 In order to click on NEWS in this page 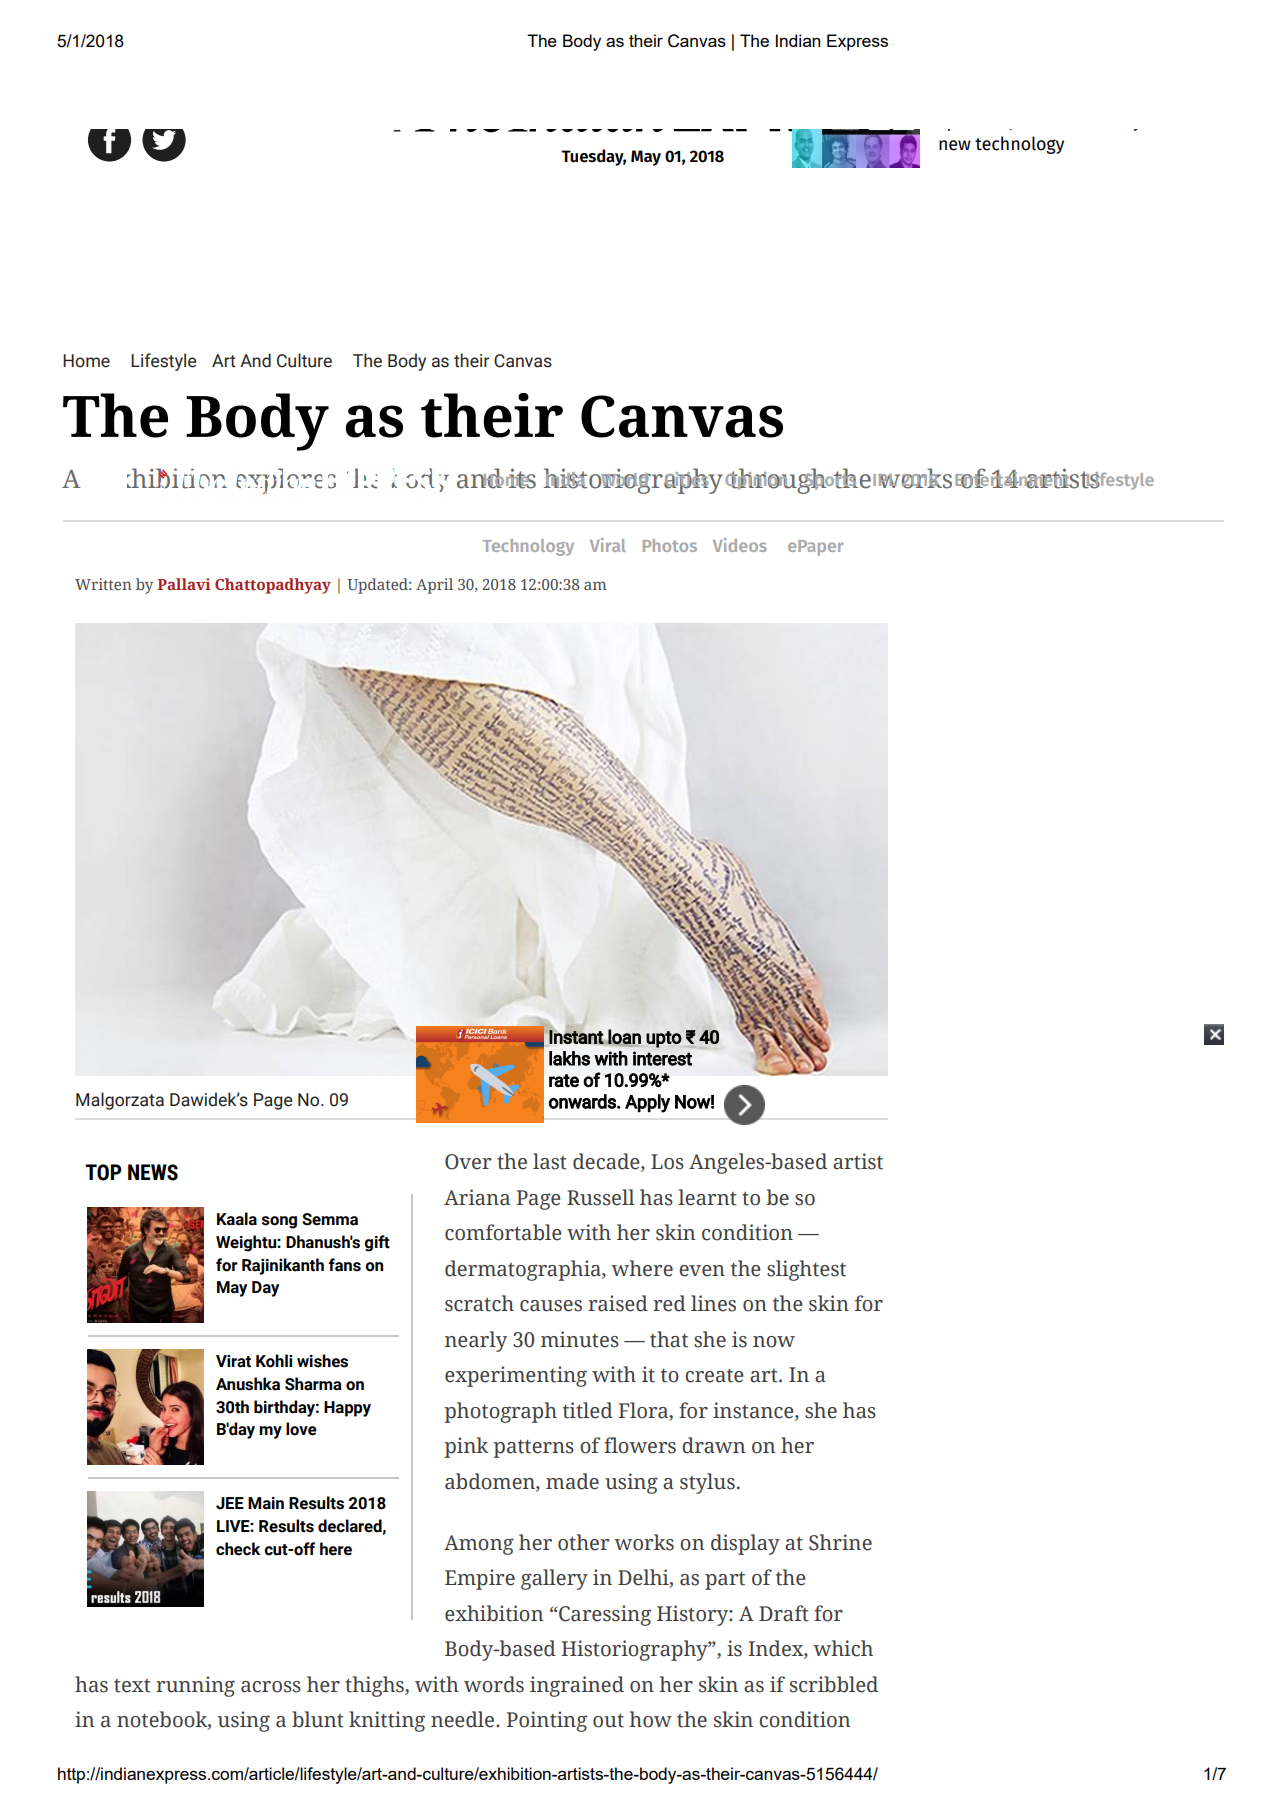, I will do `click(153, 1172)`.
